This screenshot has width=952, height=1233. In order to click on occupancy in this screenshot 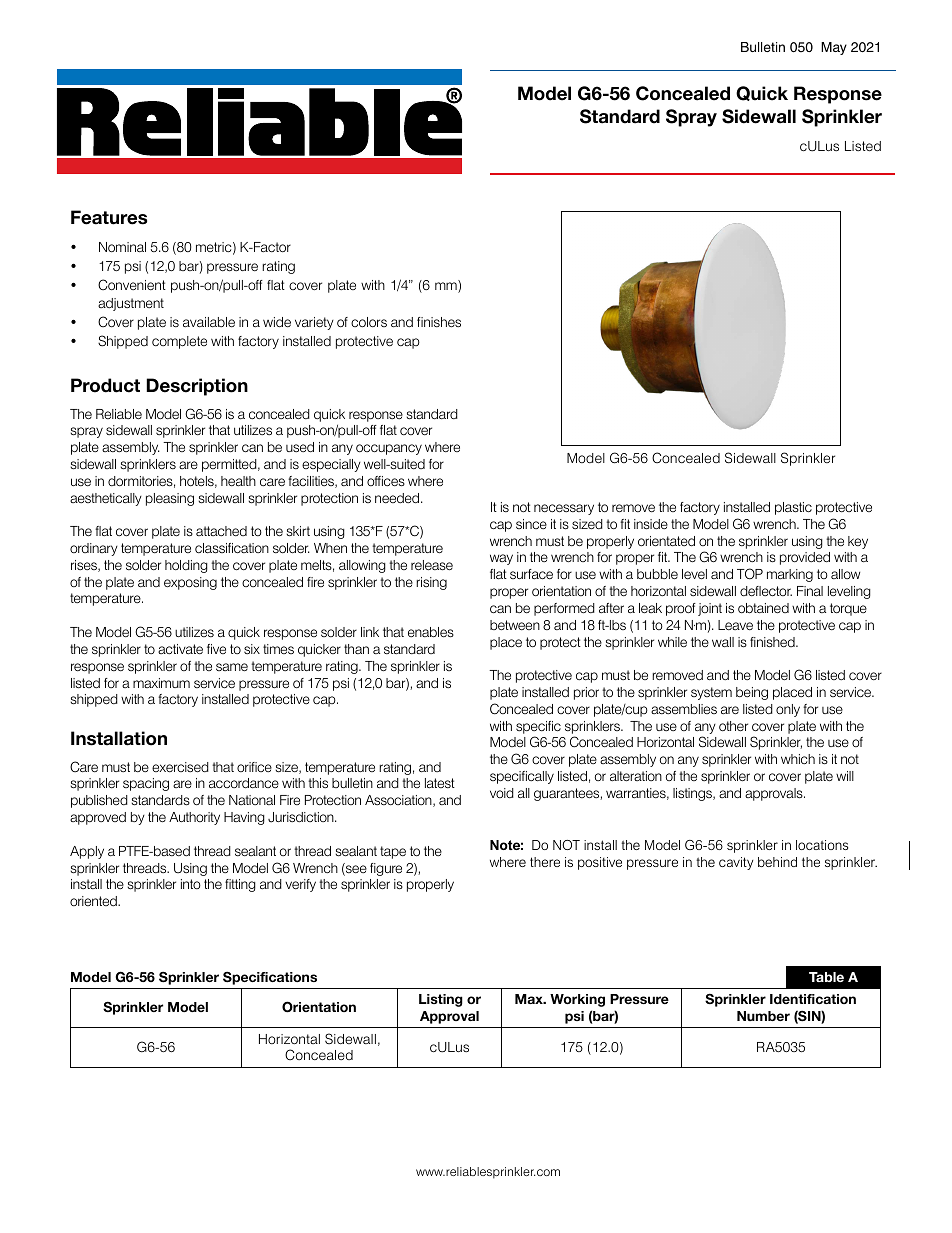, I will do `click(389, 449)`.
